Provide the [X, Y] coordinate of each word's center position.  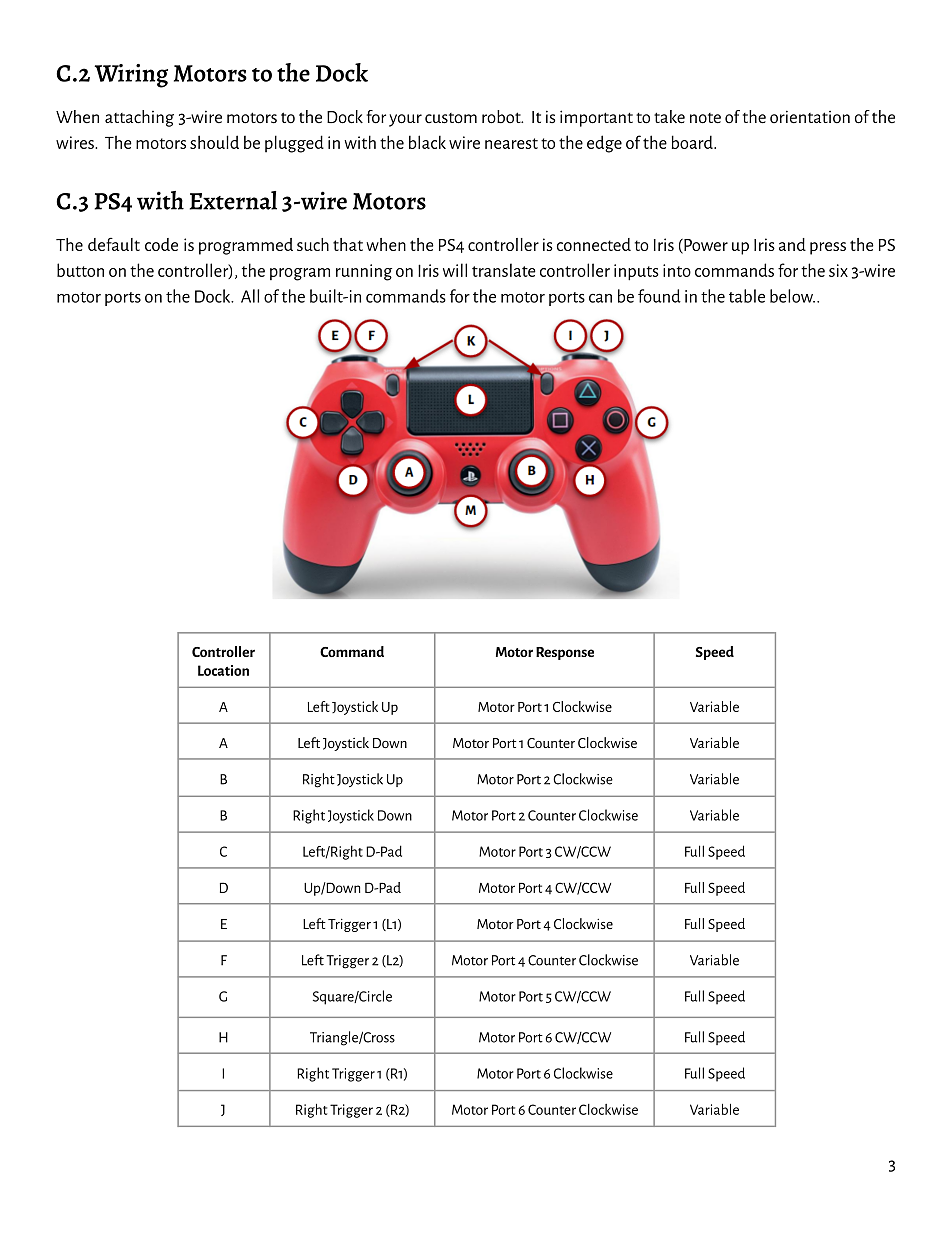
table [747, 296]
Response [565, 653]
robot [502, 117]
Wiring [131, 76]
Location [223, 670]
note [705, 118]
